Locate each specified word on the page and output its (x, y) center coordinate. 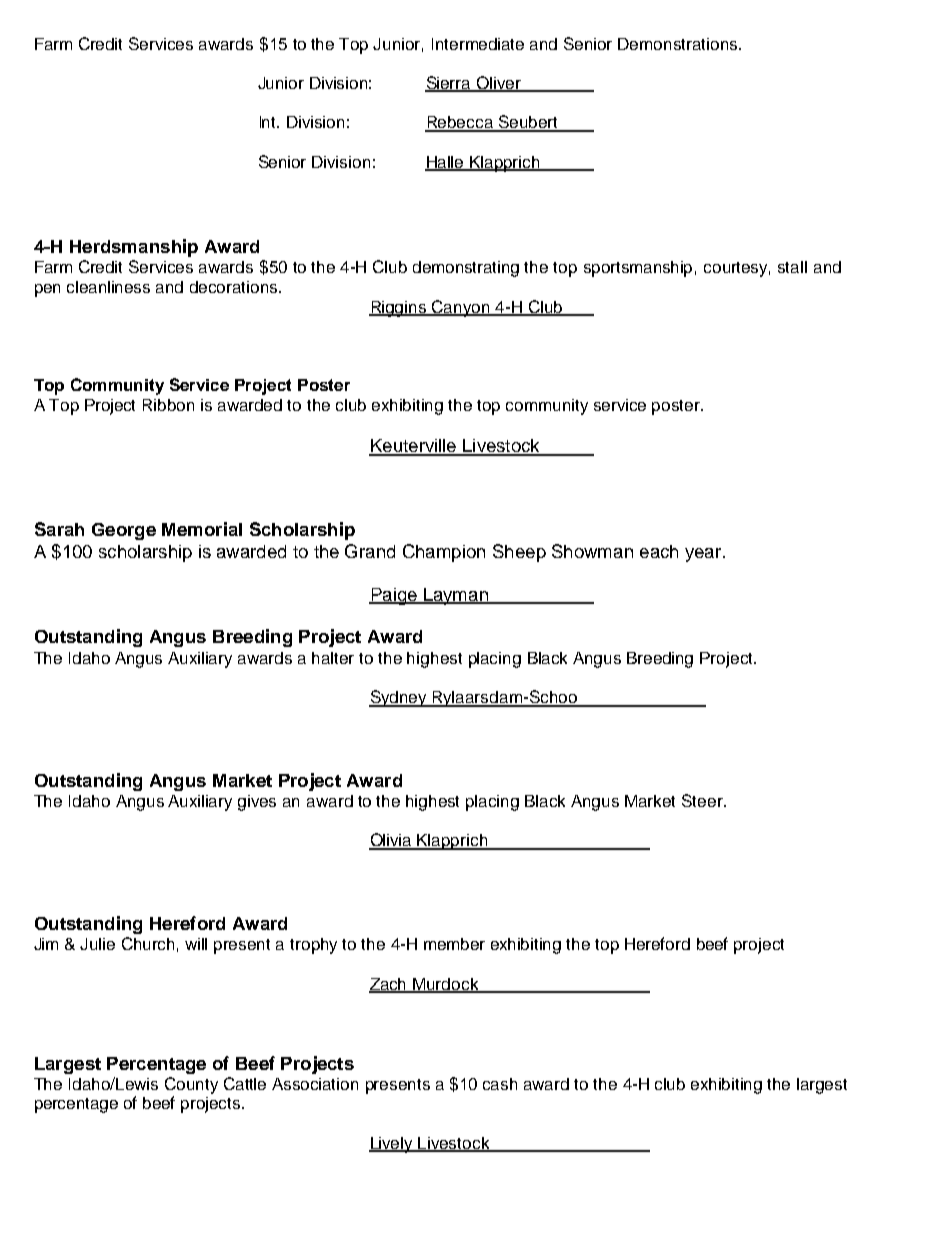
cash (500, 1084)
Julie (97, 944)
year (704, 555)
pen (47, 290)
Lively (392, 1145)
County (191, 1085)
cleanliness (108, 287)
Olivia (391, 841)
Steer (703, 800)
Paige (394, 596)
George (124, 531)
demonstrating (466, 269)
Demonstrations (679, 44)
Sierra (449, 84)
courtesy (737, 269)
